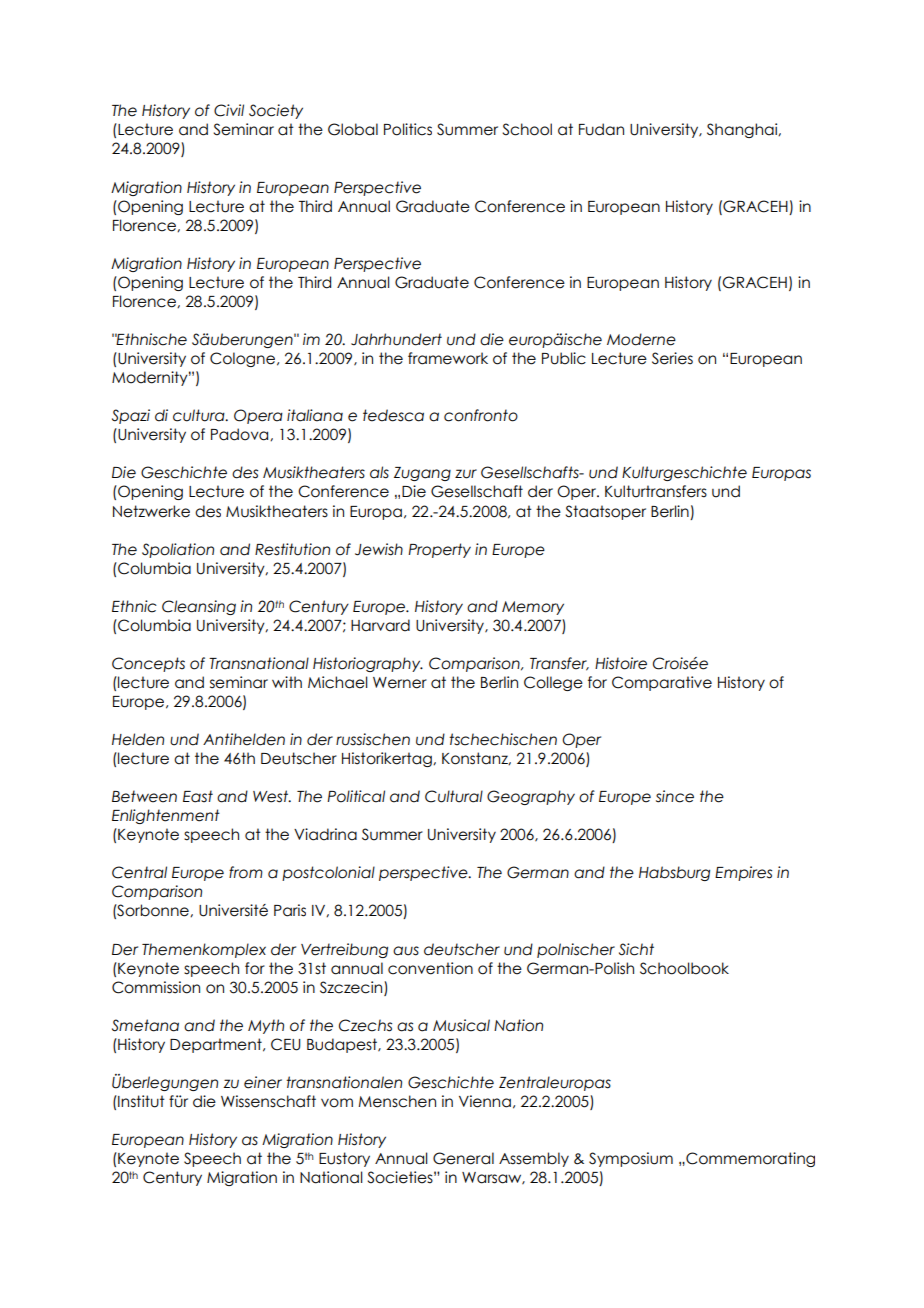 This image has height=1308, width=924. What do you see at coordinates (631, 1159) in the image?
I see `Symposium` at bounding box center [631, 1159].
